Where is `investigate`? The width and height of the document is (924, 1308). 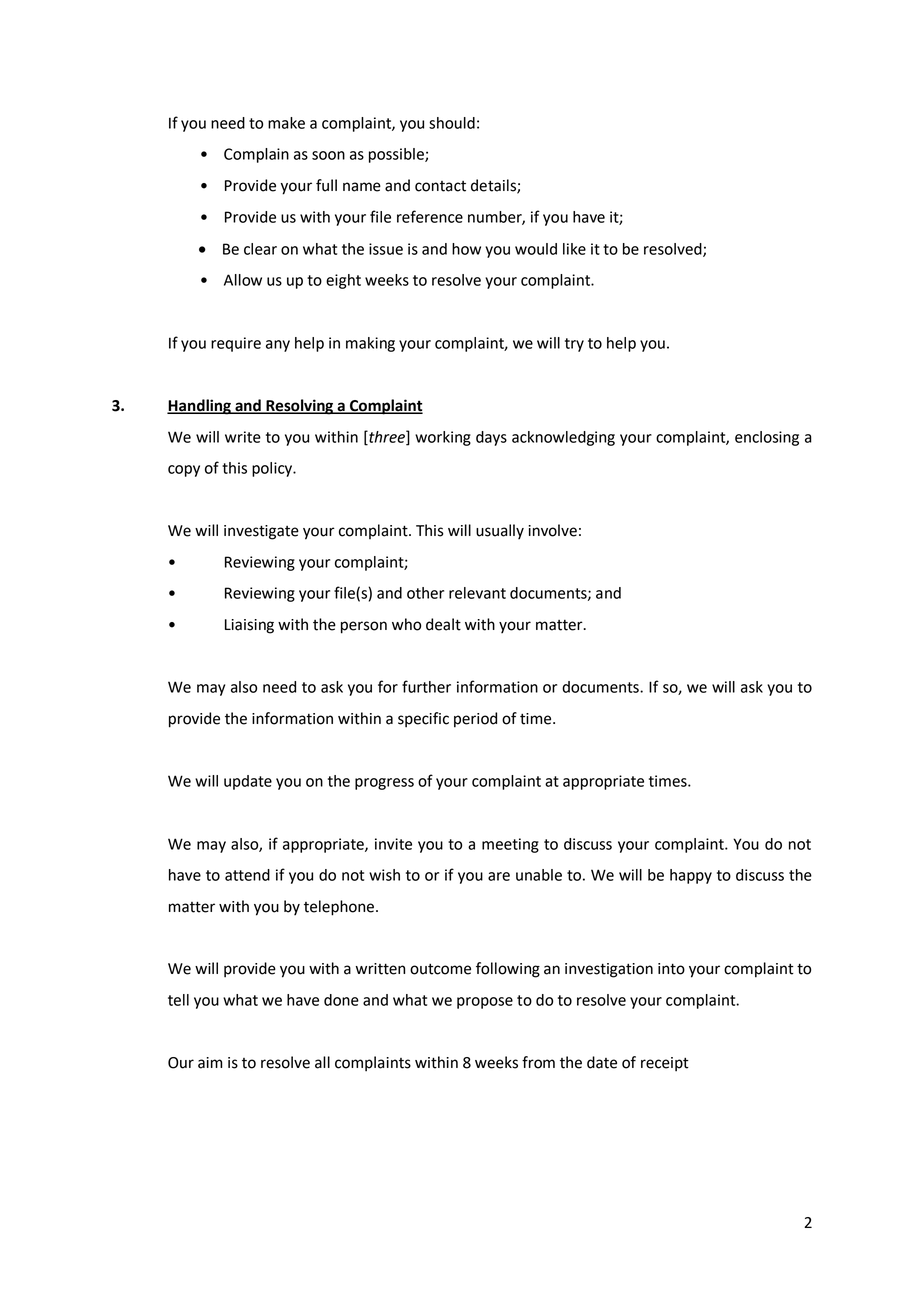
investigate is located at coordinates (261, 532).
